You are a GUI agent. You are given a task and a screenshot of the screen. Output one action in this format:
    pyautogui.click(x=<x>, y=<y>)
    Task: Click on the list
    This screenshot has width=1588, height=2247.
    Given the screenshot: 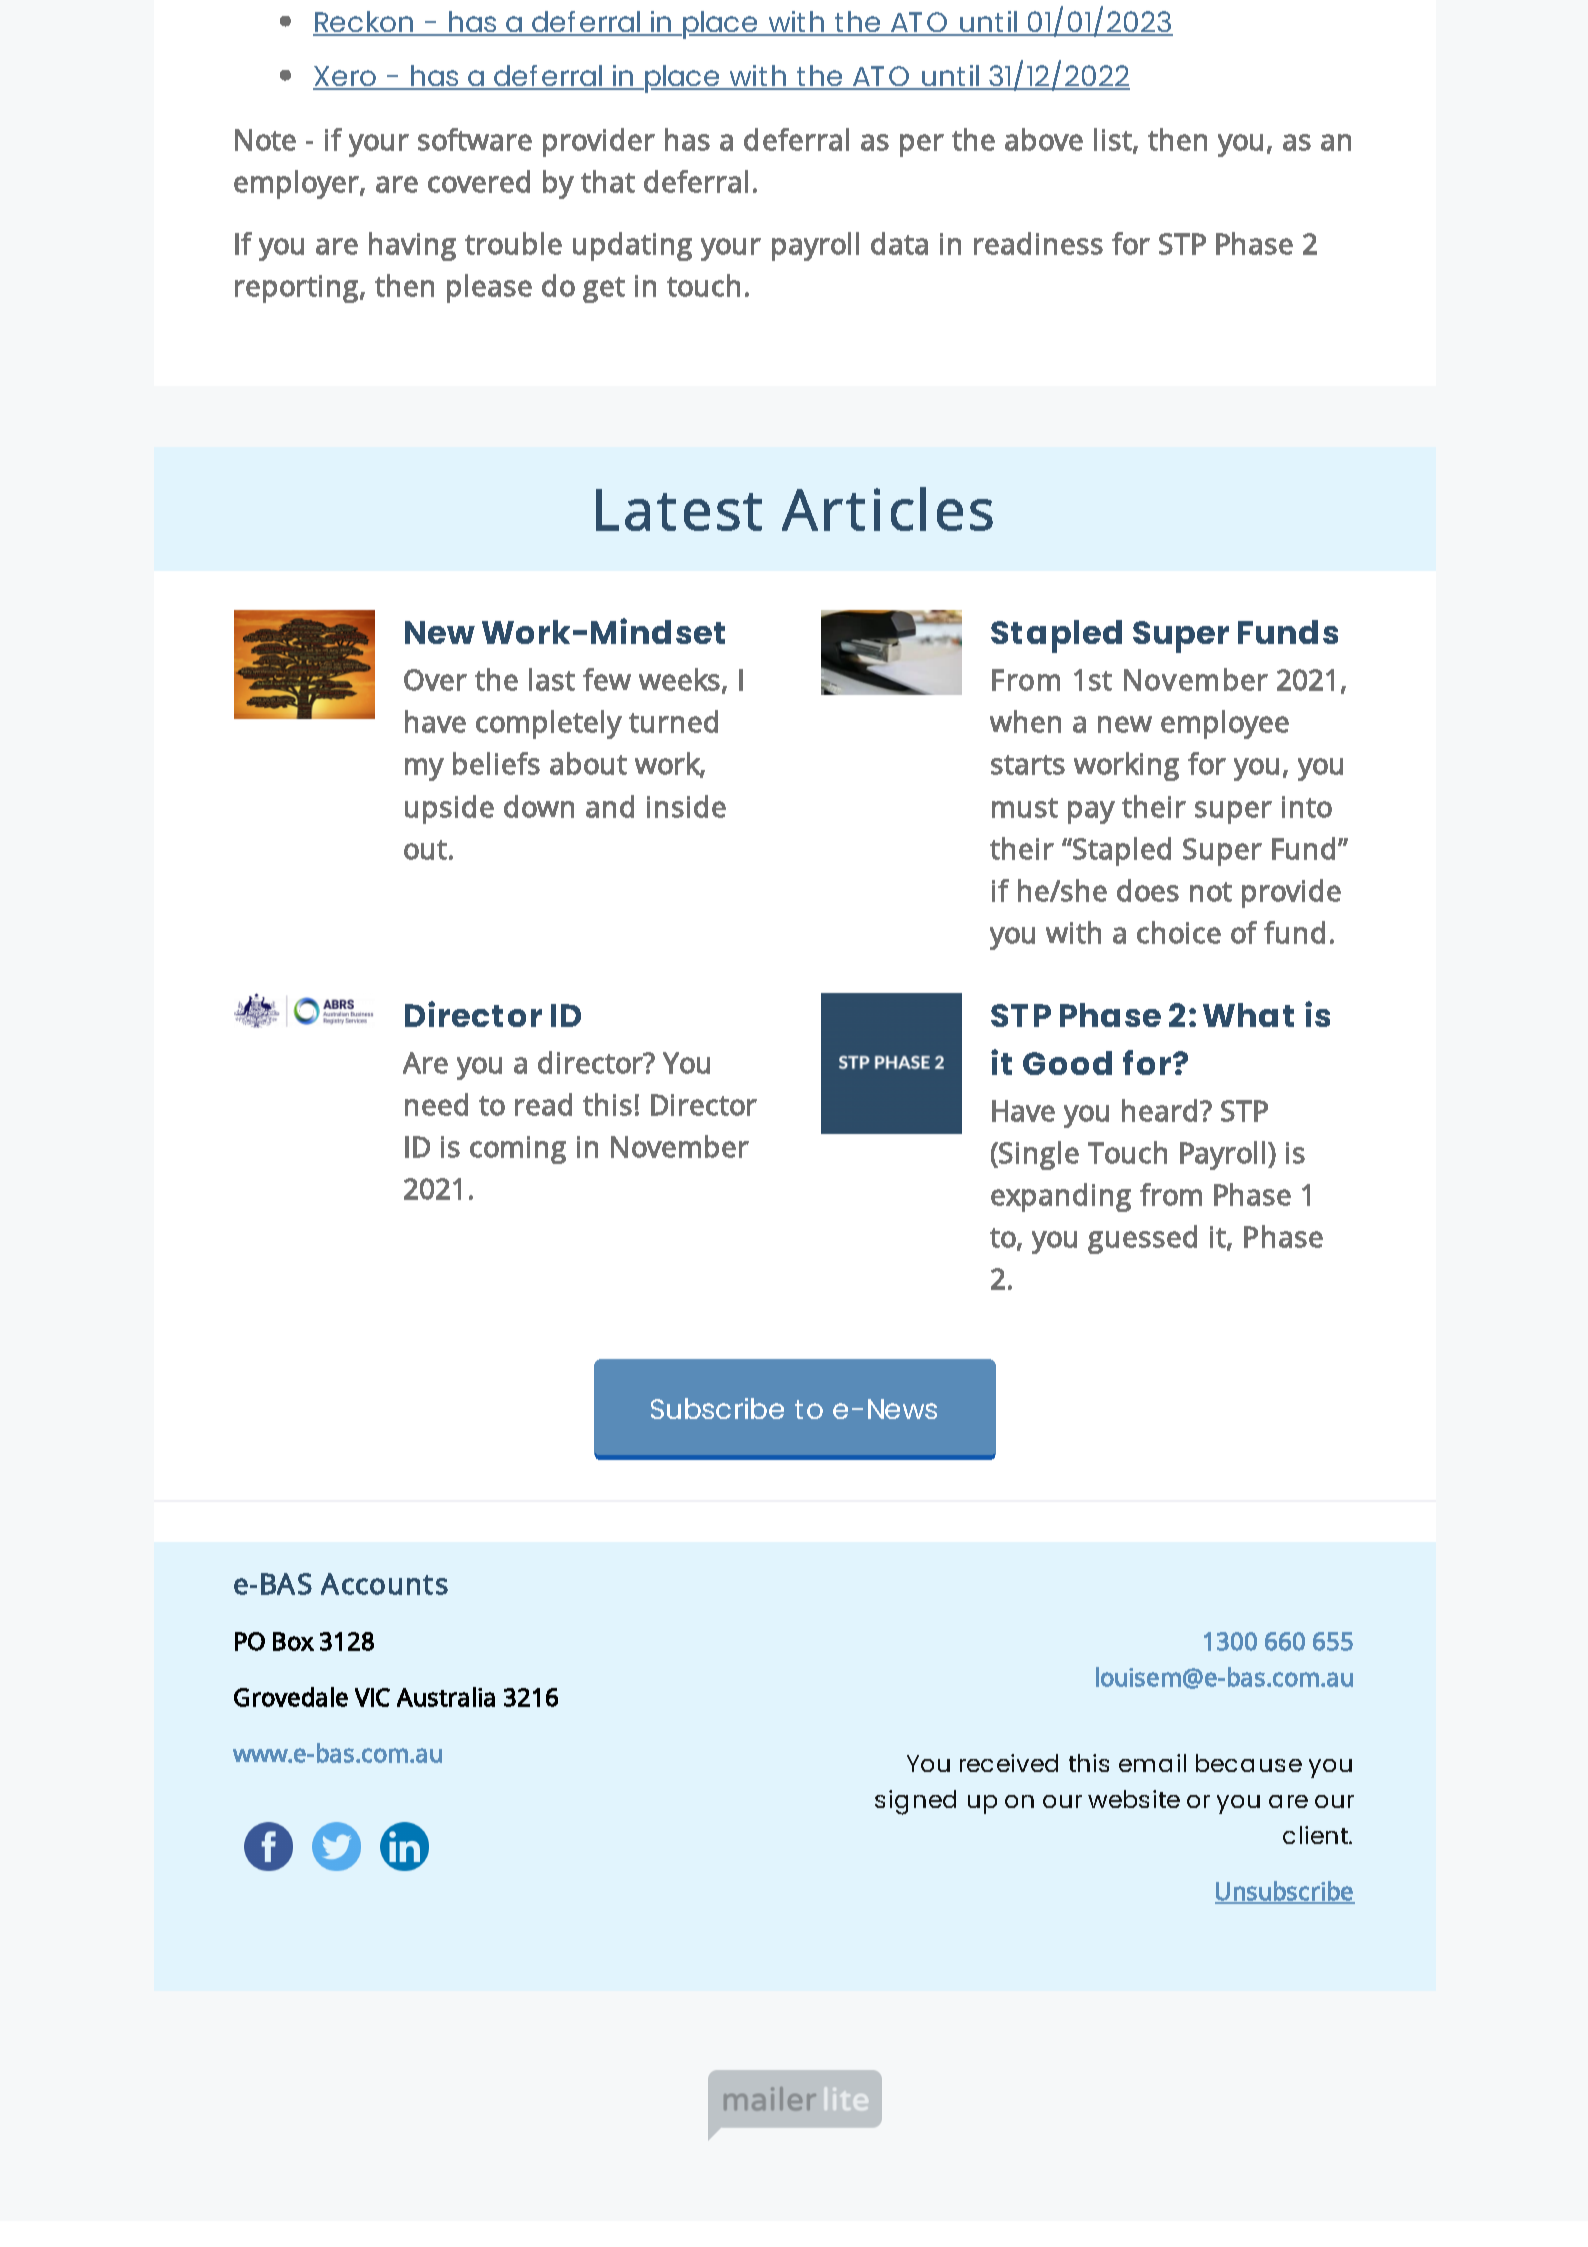 What is the action you would take?
    pyautogui.click(x=1114, y=140)
